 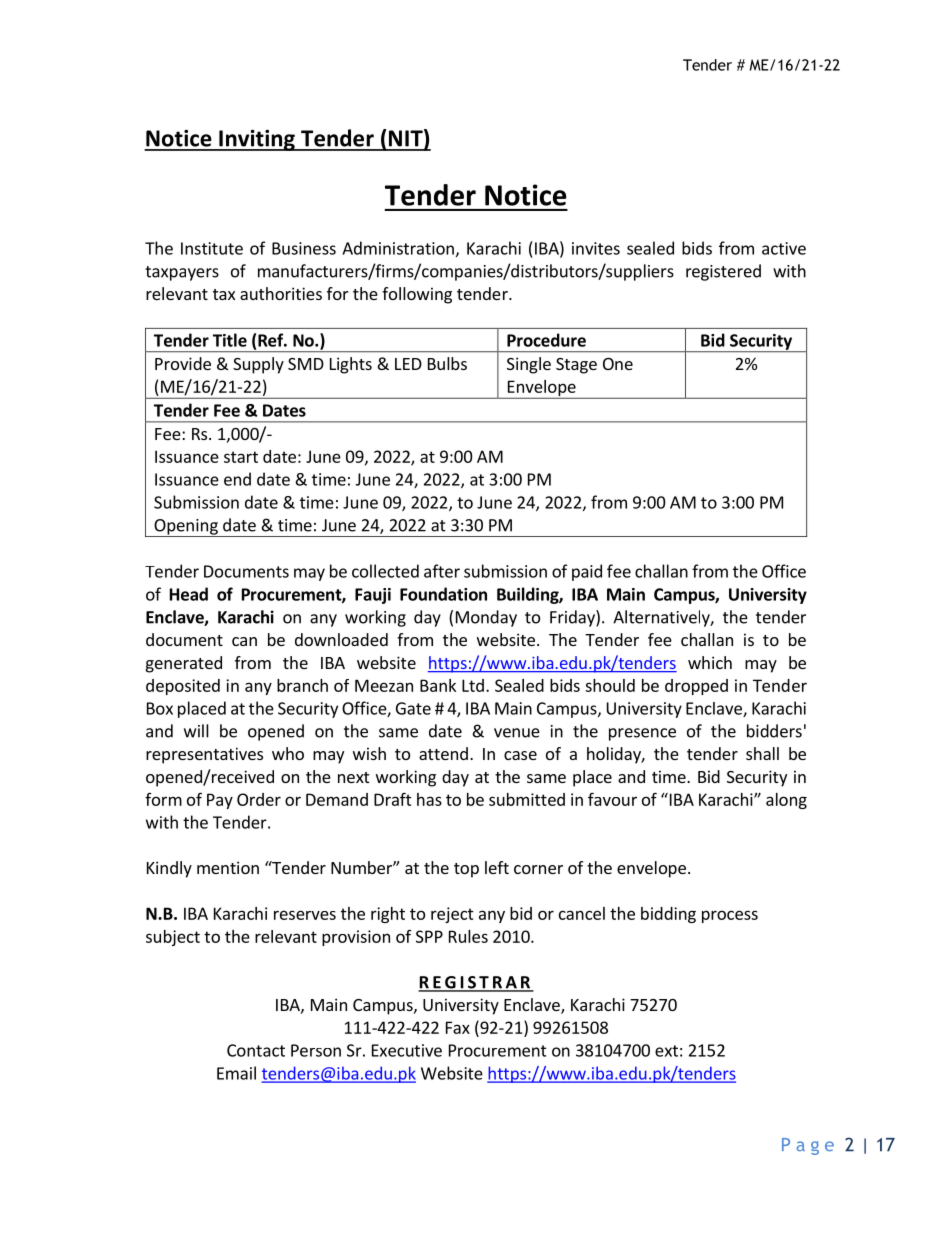 I want to click on along, so click(x=786, y=801).
